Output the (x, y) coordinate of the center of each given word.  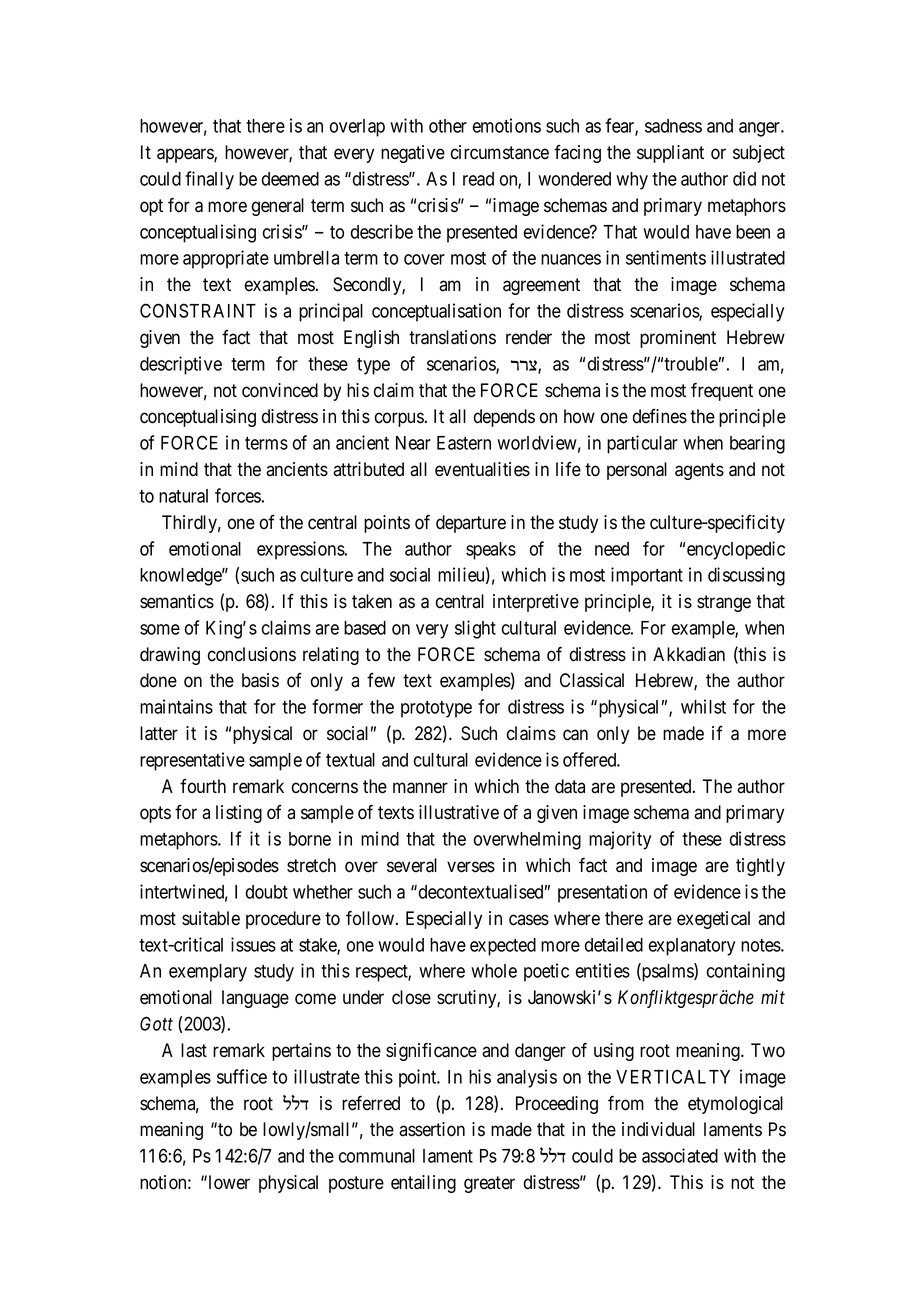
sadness (673, 126)
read (478, 179)
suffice (242, 1076)
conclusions (252, 654)
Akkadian (689, 654)
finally (209, 180)
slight (475, 629)
